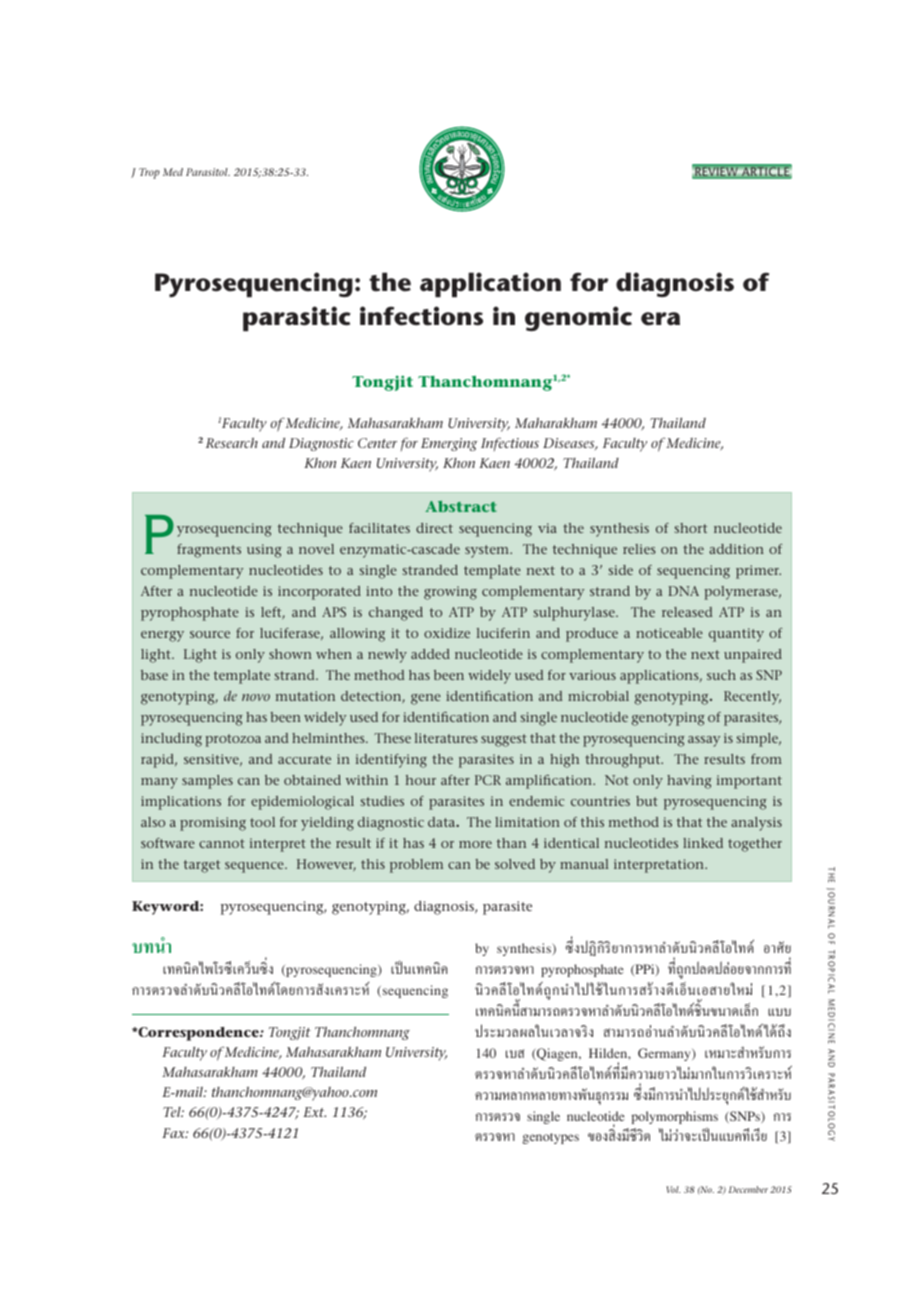  Describe the element at coordinates (202, 866) in the page. I see `target` at that location.
